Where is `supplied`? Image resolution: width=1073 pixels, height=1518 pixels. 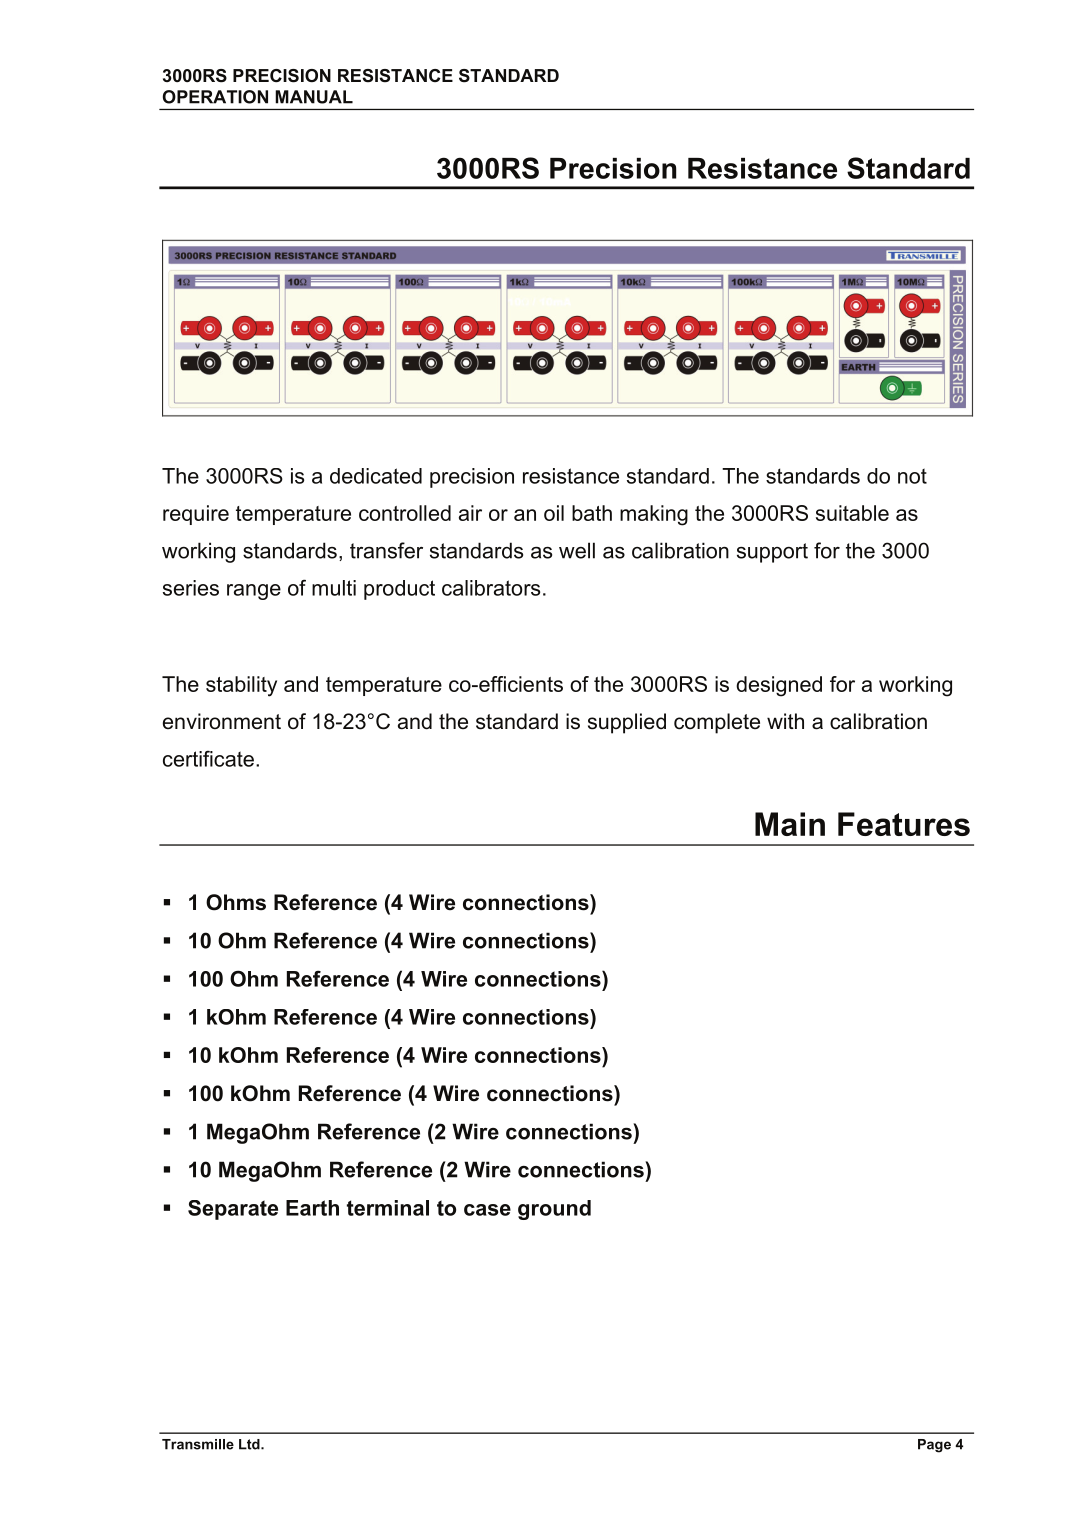
supplied is located at coordinates (627, 723).
